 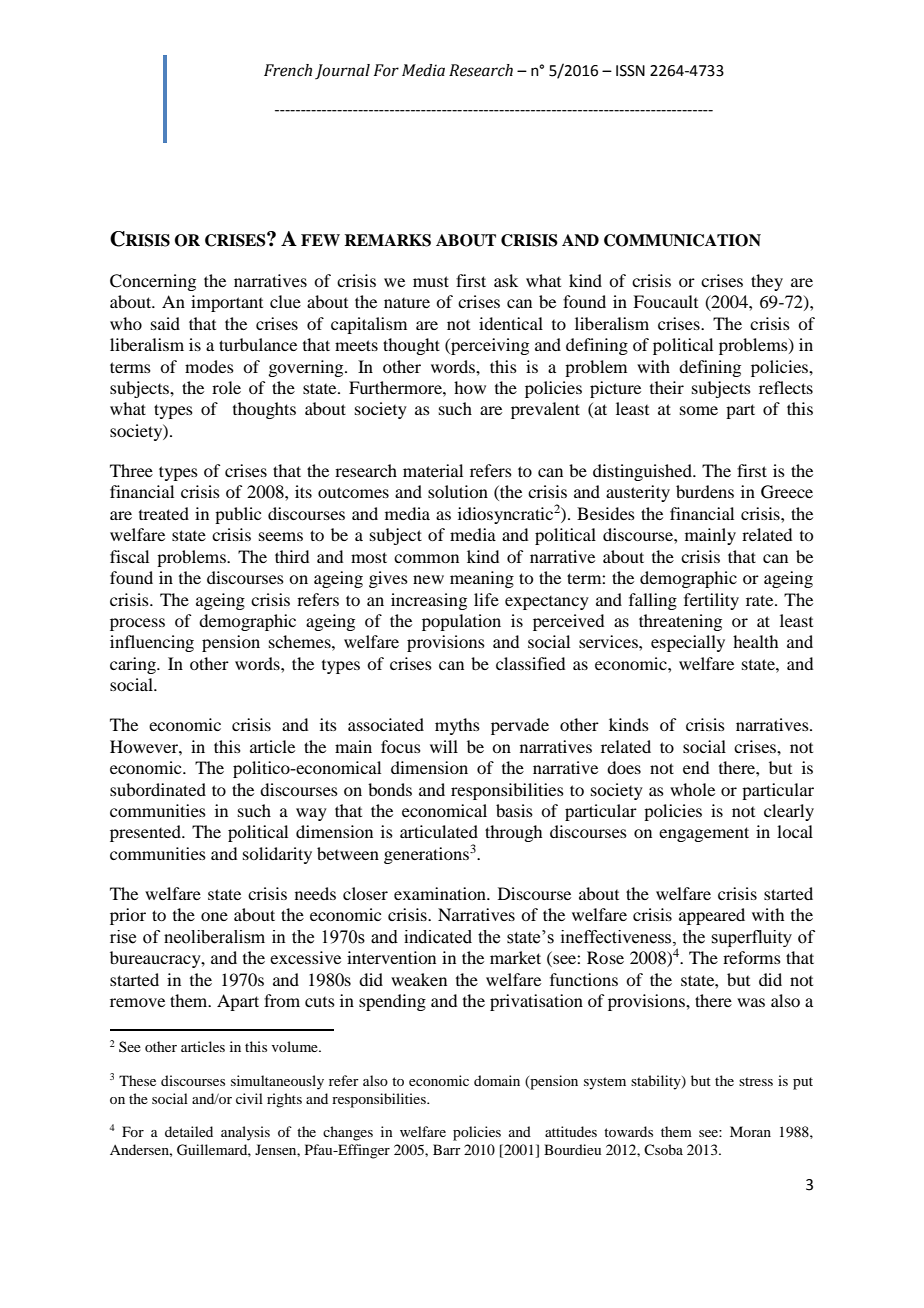 I want to click on detailed, so click(x=189, y=1131).
